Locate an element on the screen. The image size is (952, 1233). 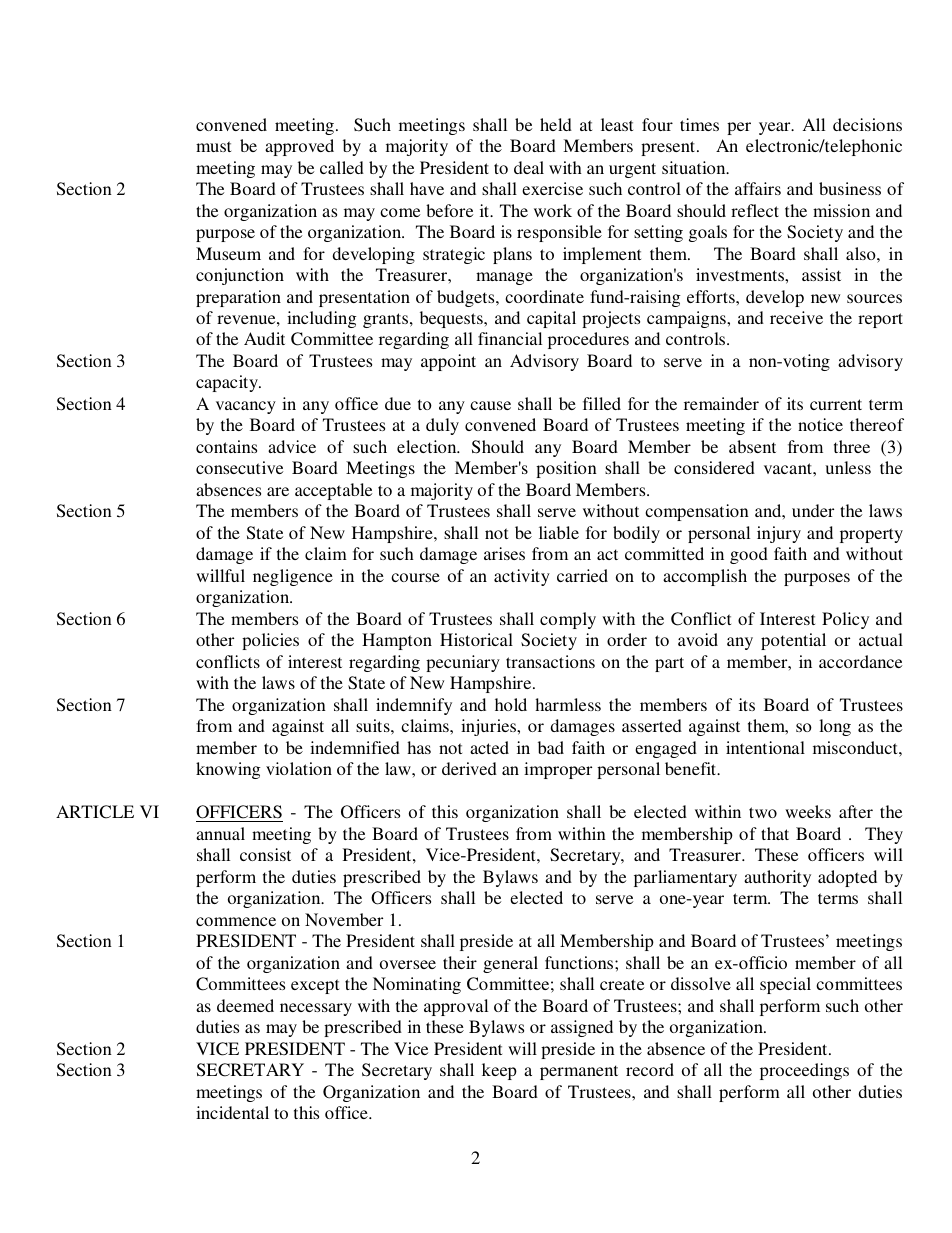
incidental is located at coordinates (232, 1112).
